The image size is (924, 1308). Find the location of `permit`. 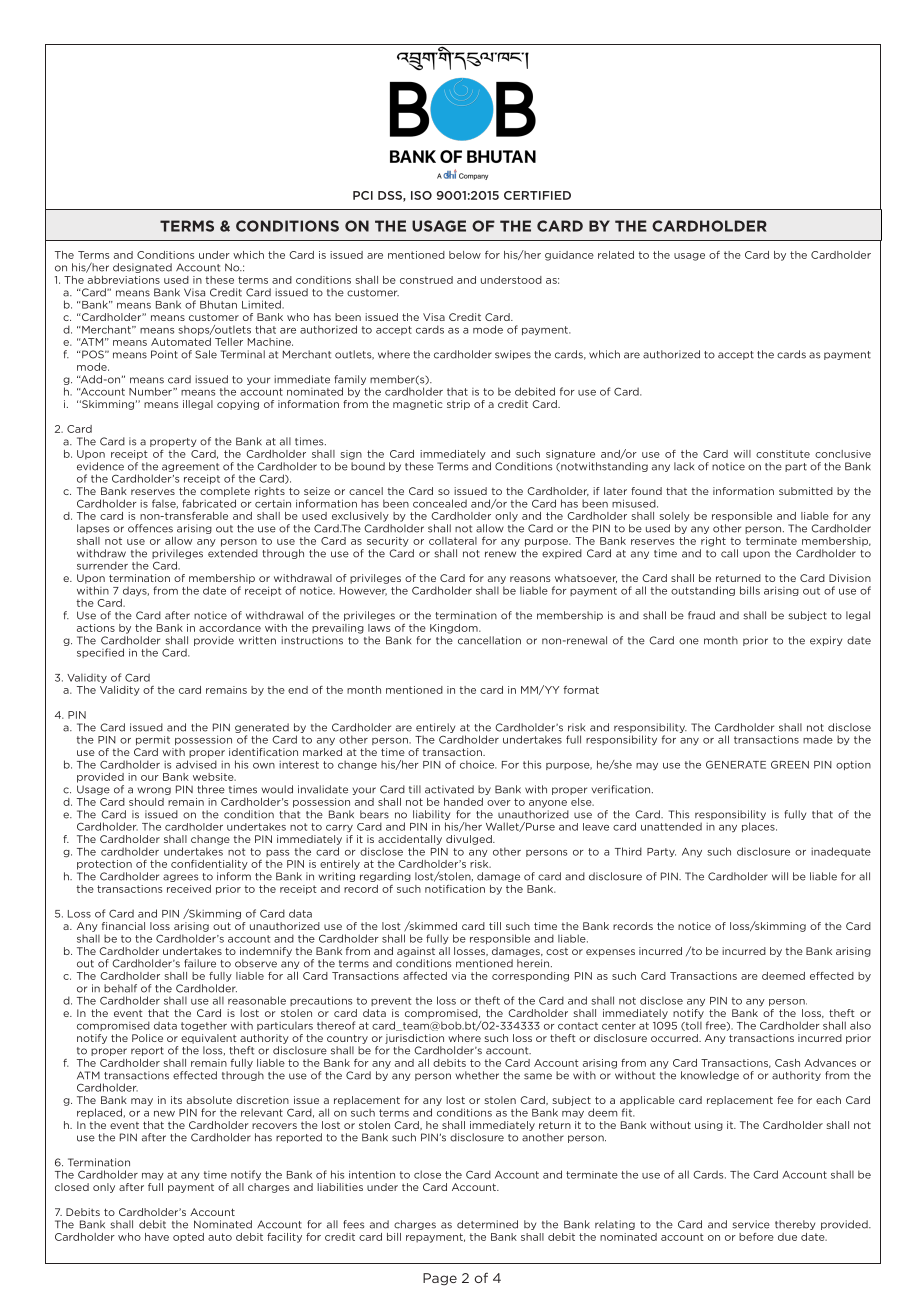

permit is located at coordinates (153, 740).
